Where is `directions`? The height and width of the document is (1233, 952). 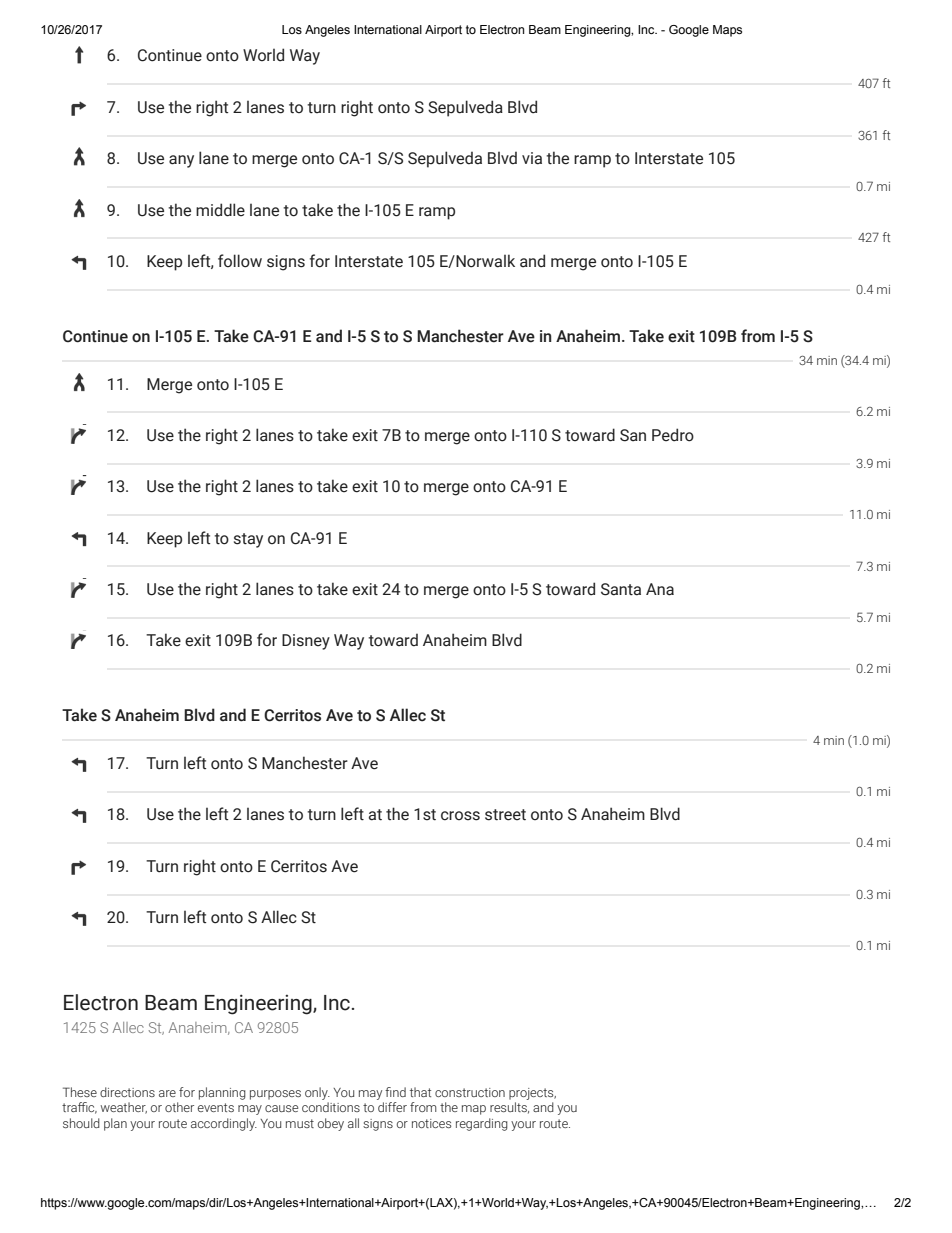
directions is located at coordinates (127, 1092).
